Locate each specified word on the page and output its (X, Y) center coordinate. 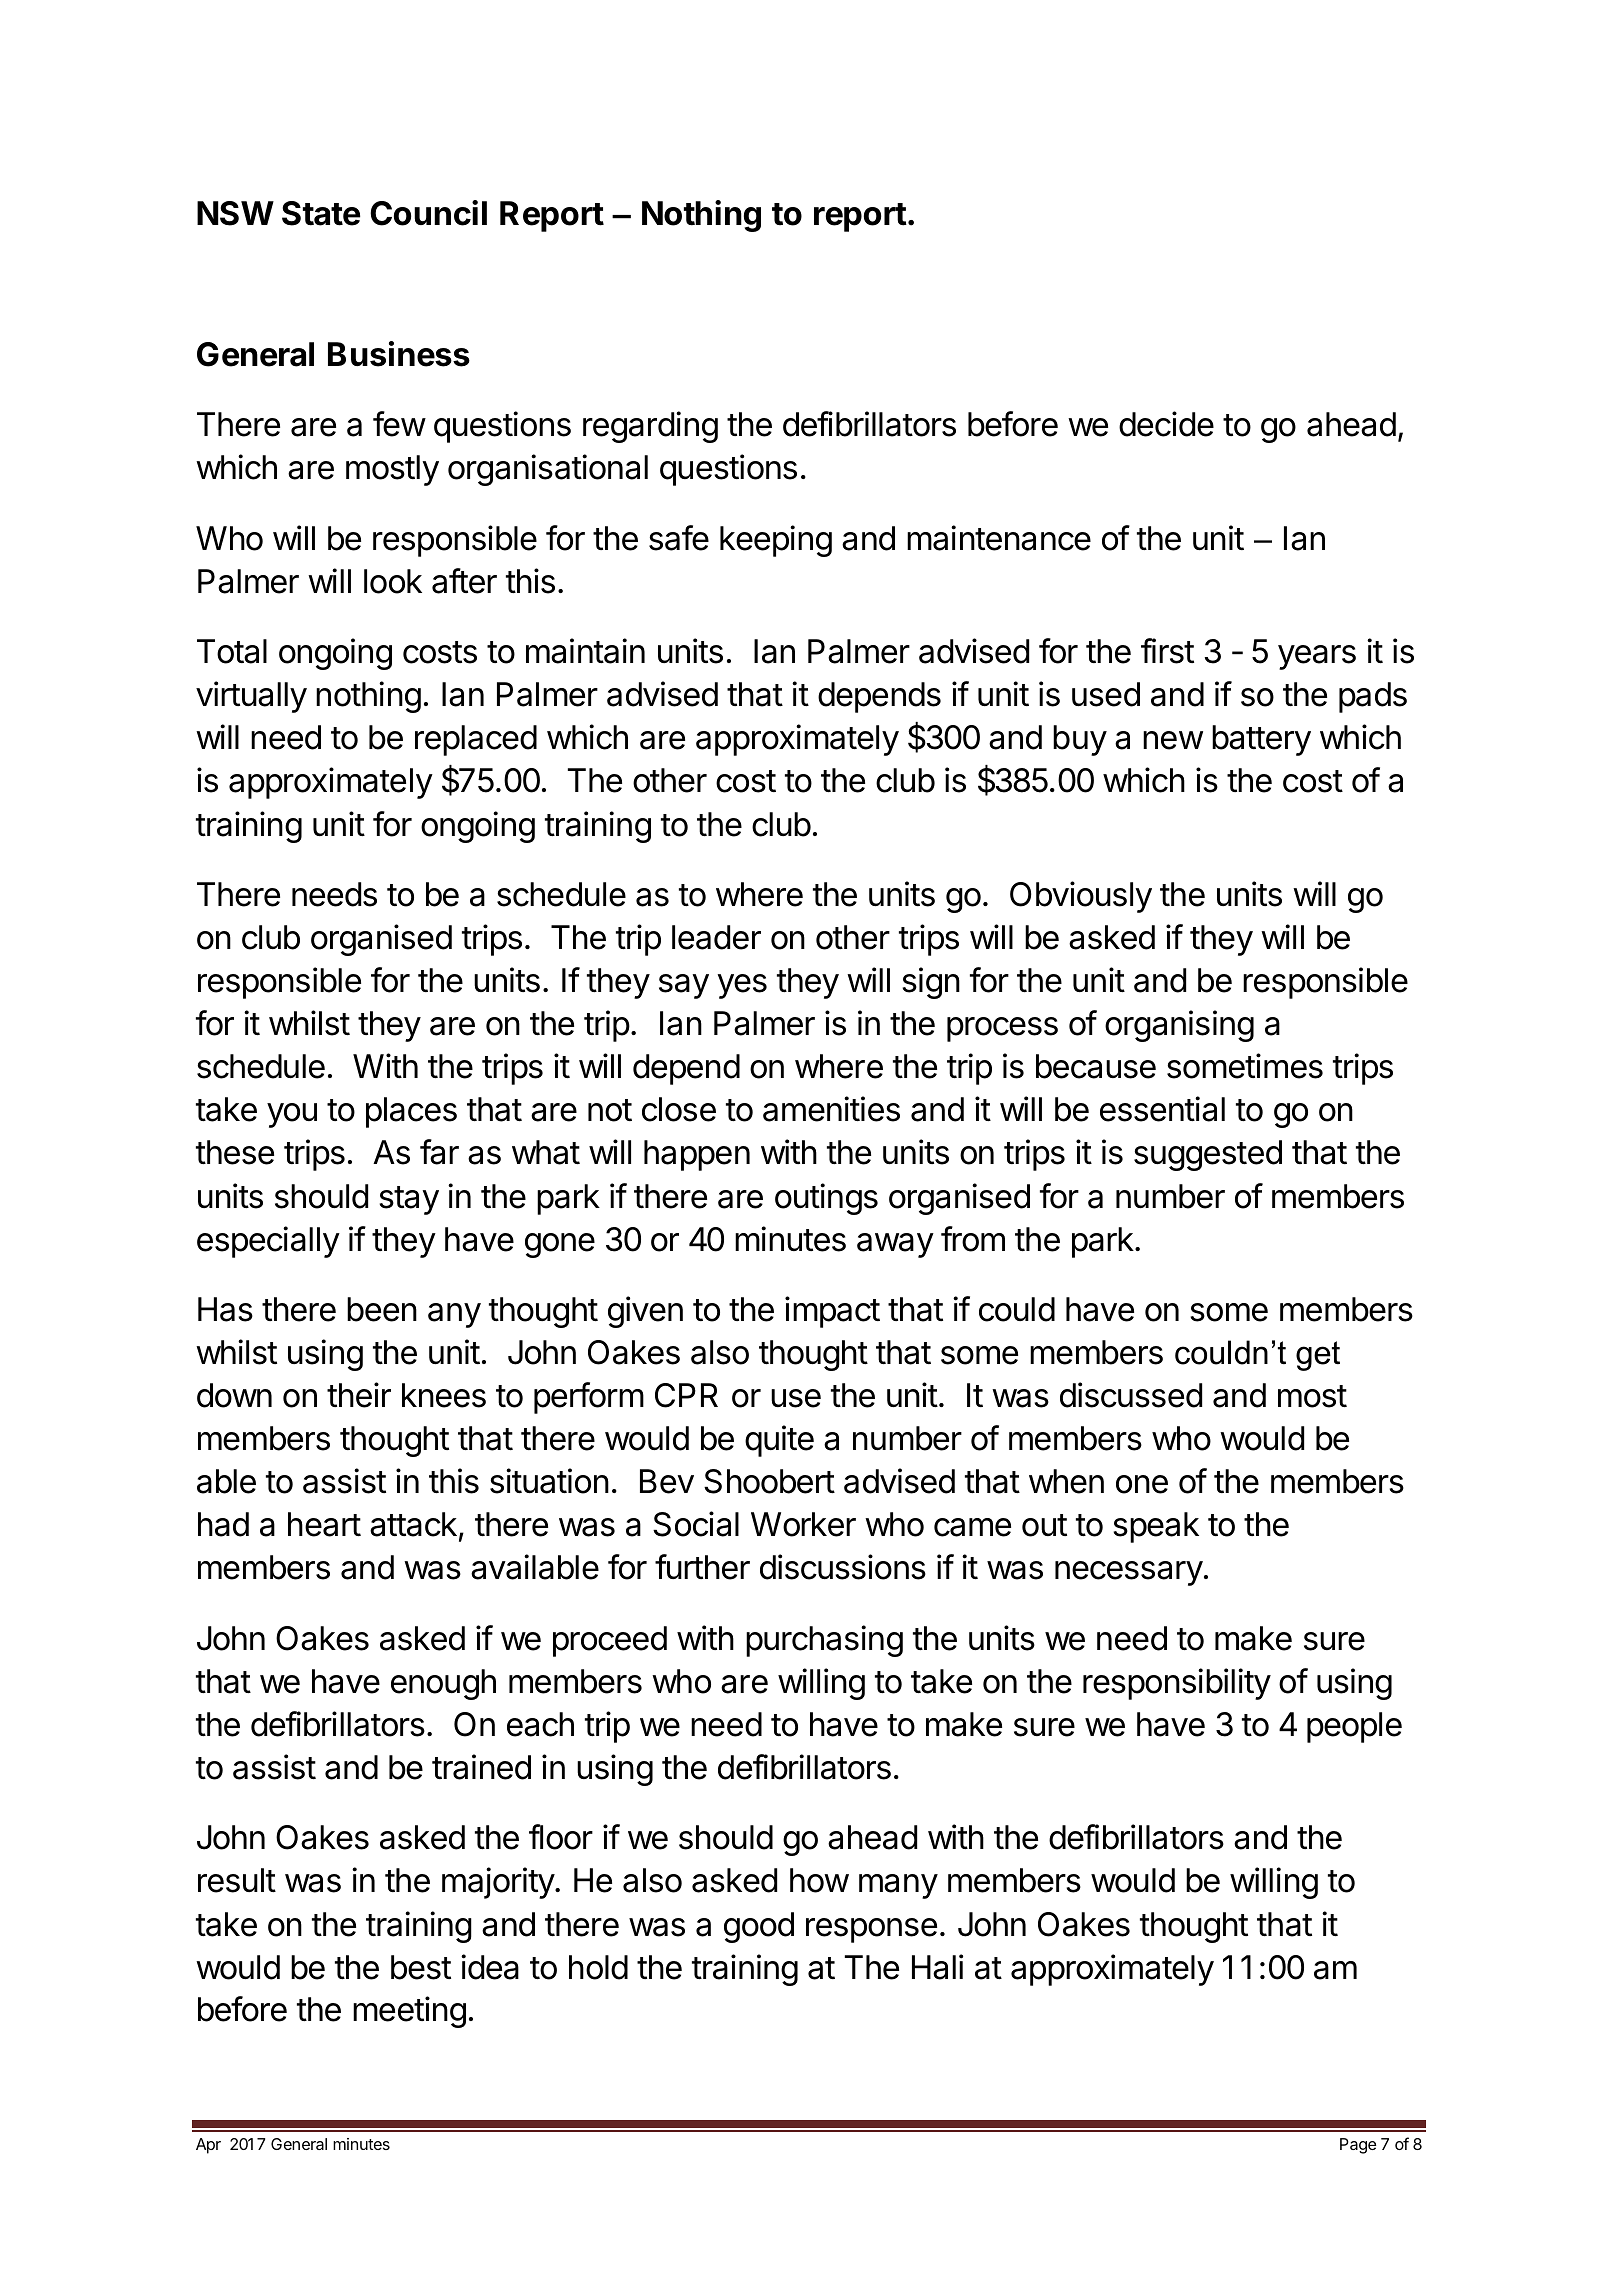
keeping (776, 541)
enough (443, 1684)
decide (1166, 424)
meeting (409, 2012)
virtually (251, 697)
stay (409, 1200)
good (759, 1927)
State (321, 213)
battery (1261, 740)
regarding (650, 427)
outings (826, 1199)
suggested (1208, 1155)
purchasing (824, 1641)
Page (1358, 2146)
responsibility (1177, 1684)
